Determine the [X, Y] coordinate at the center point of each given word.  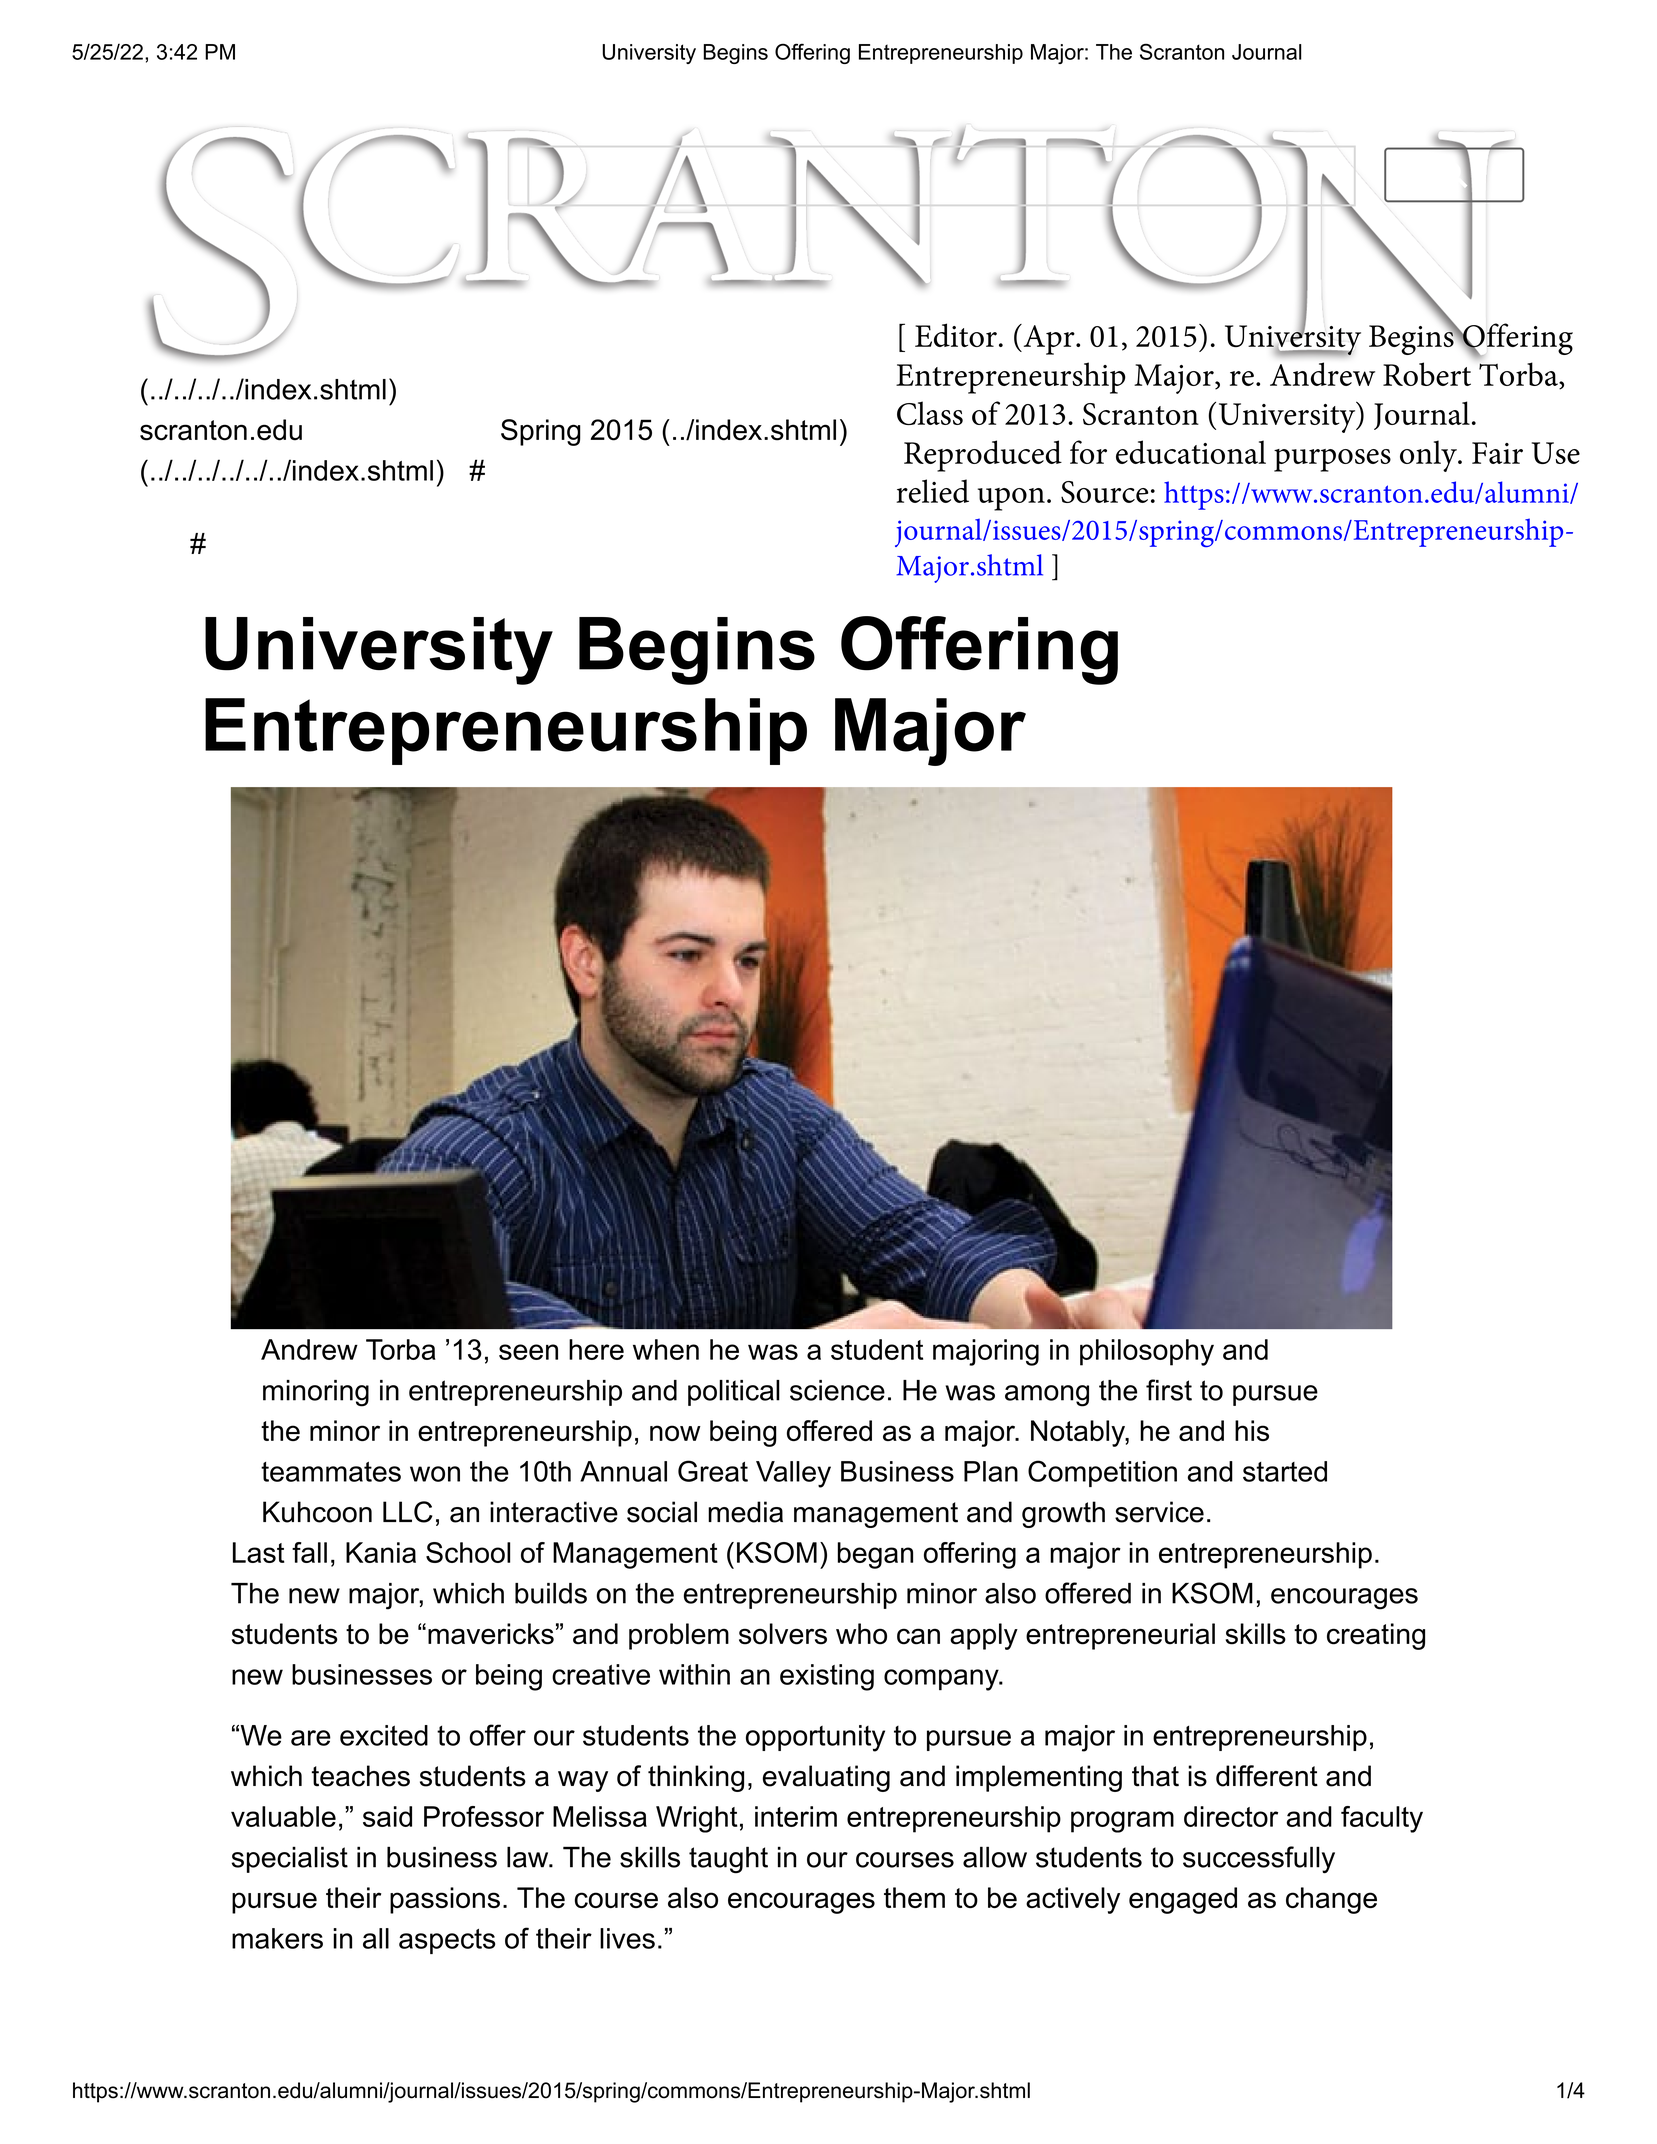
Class [930, 413]
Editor [956, 335]
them [914, 1897]
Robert [1427, 374]
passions [445, 1900]
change [1331, 1900]
